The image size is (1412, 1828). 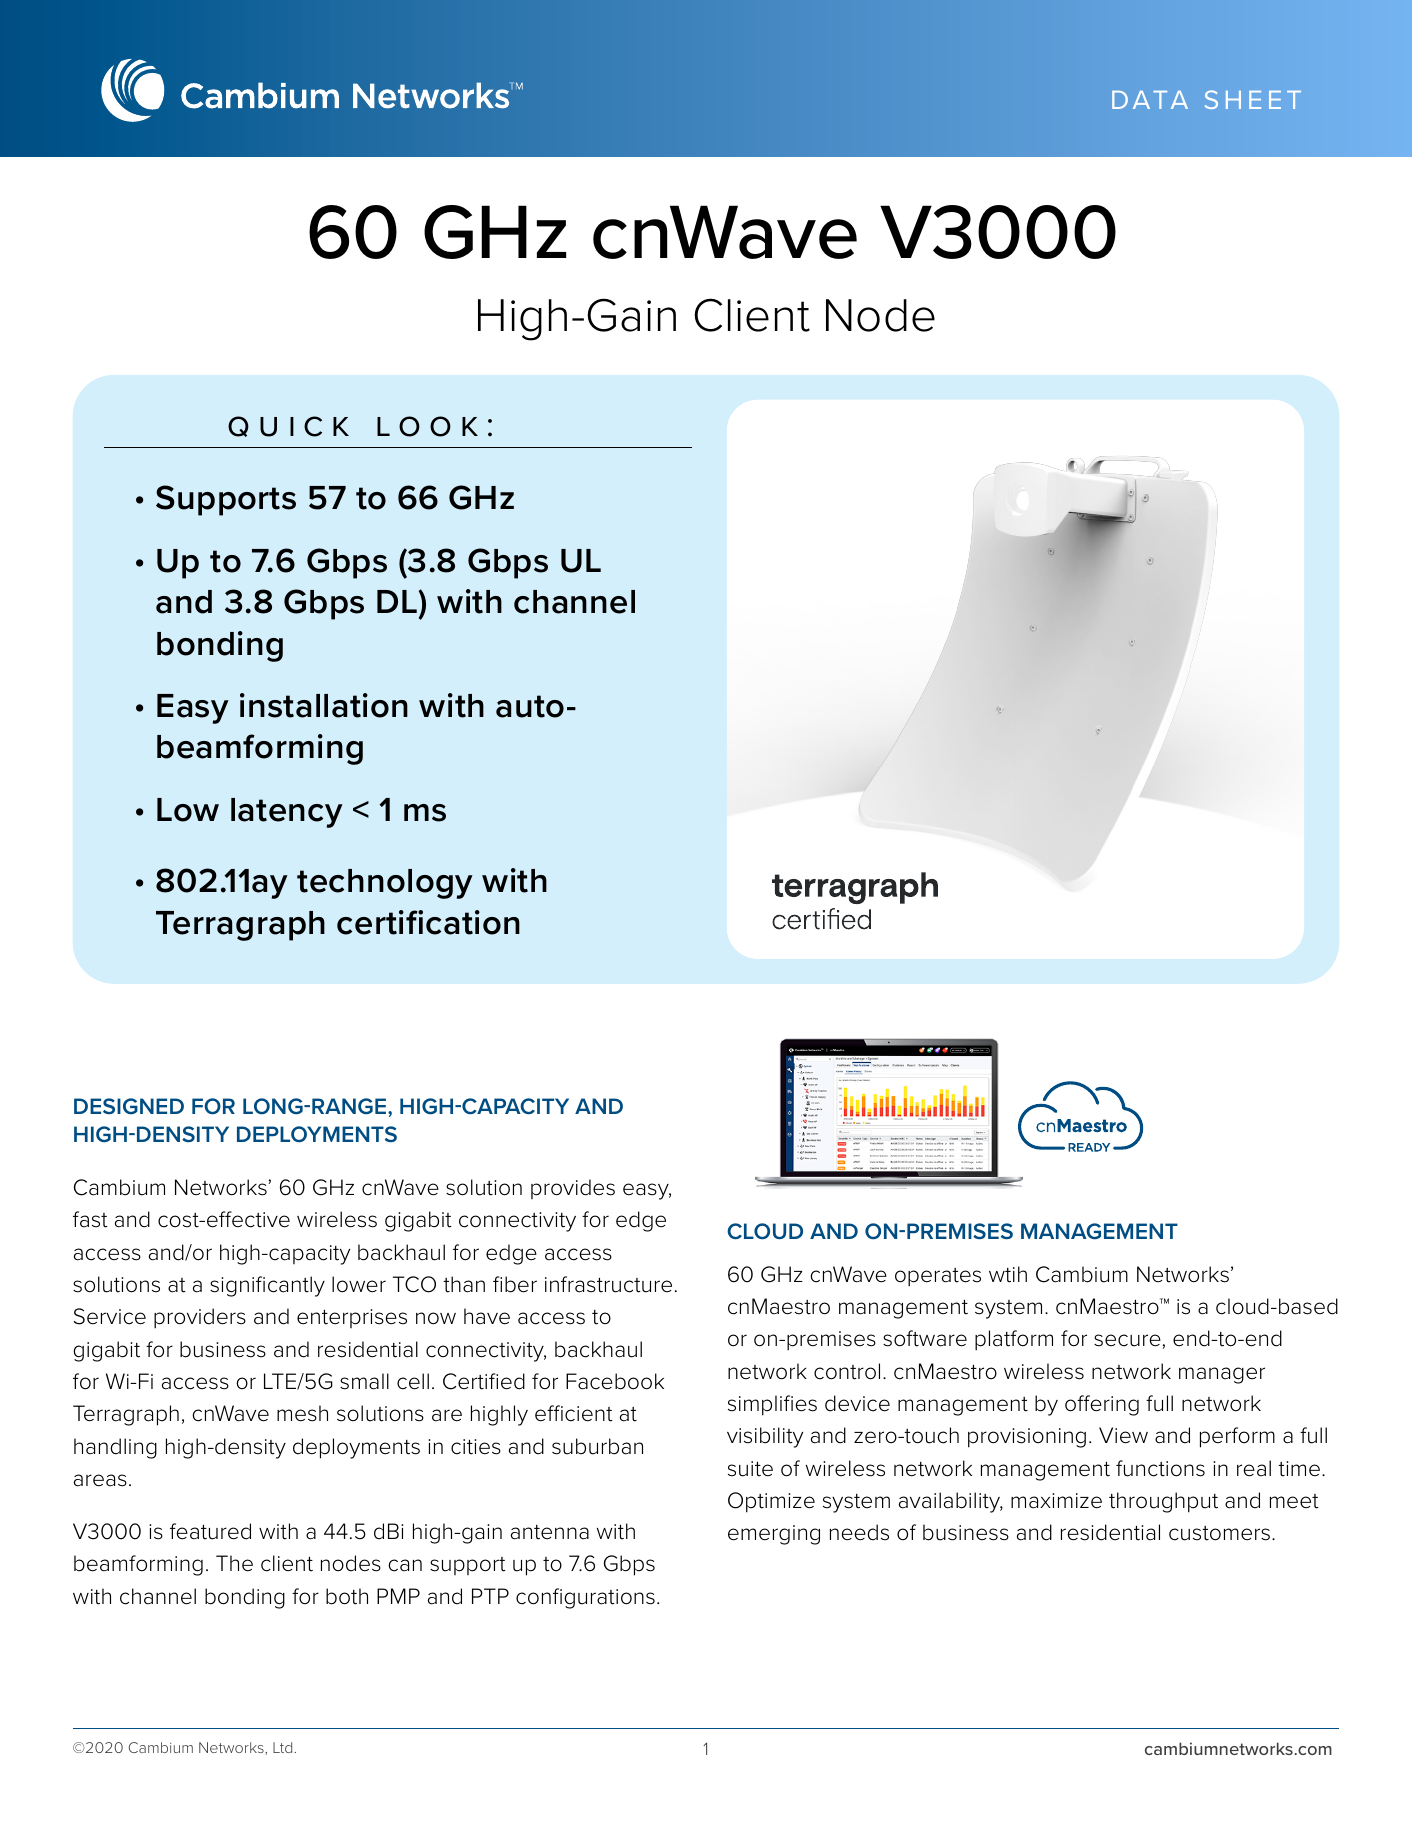 What do you see at coordinates (1219, 1533) in the screenshot?
I see `customers` at bounding box center [1219, 1533].
